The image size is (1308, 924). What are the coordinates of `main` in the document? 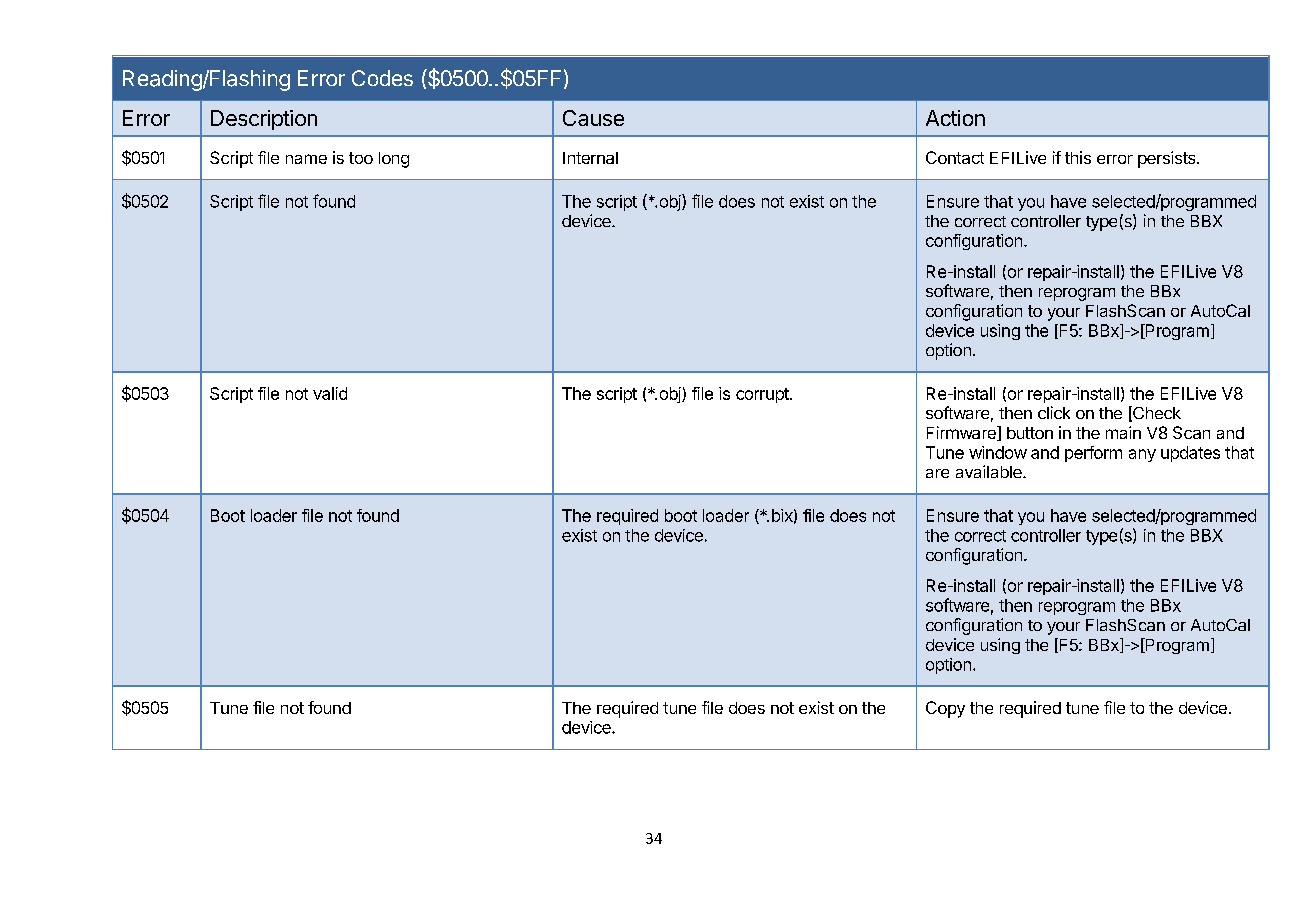 It's located at (1123, 432).
